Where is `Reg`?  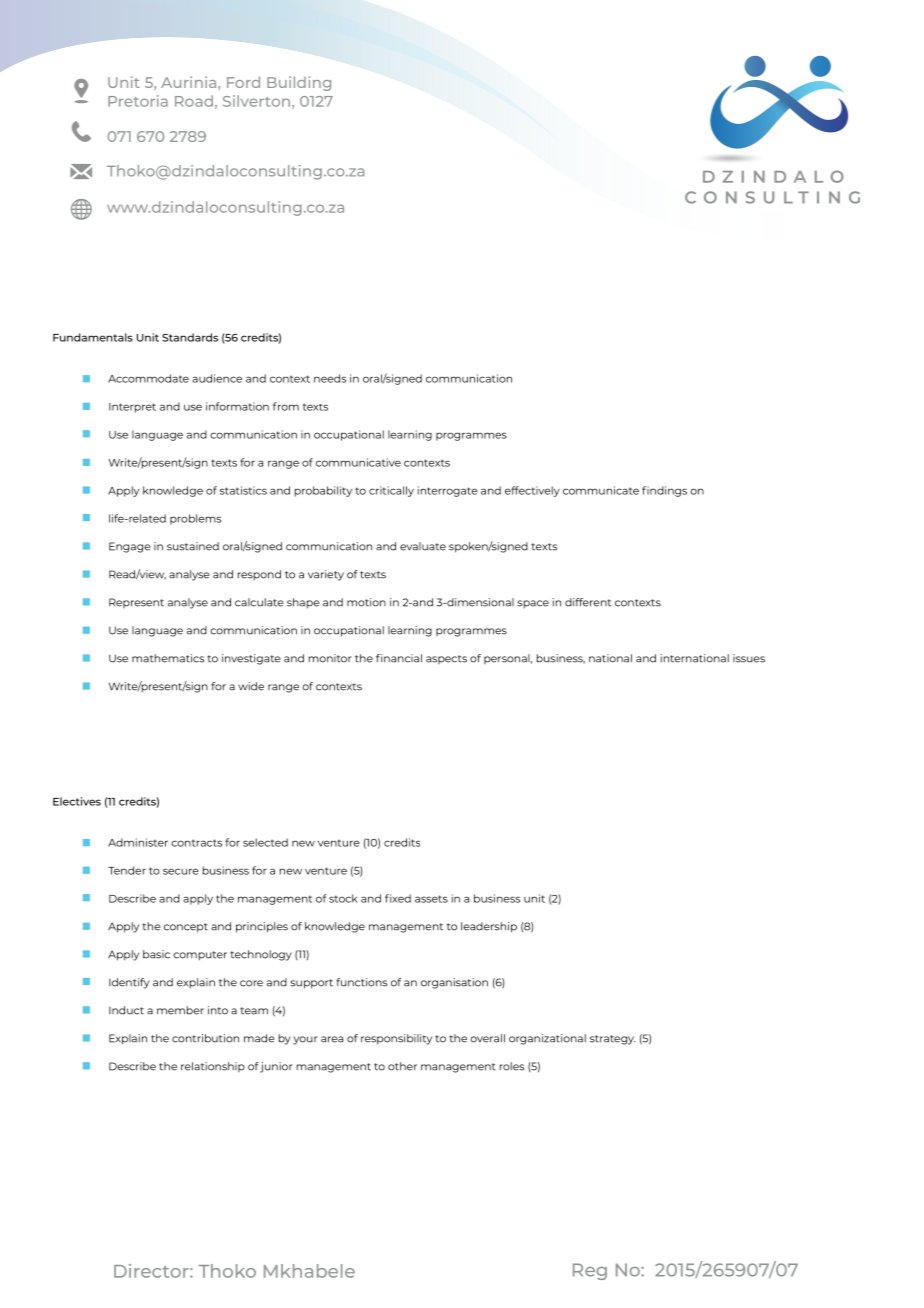
Reg is located at coordinates (590, 1271).
